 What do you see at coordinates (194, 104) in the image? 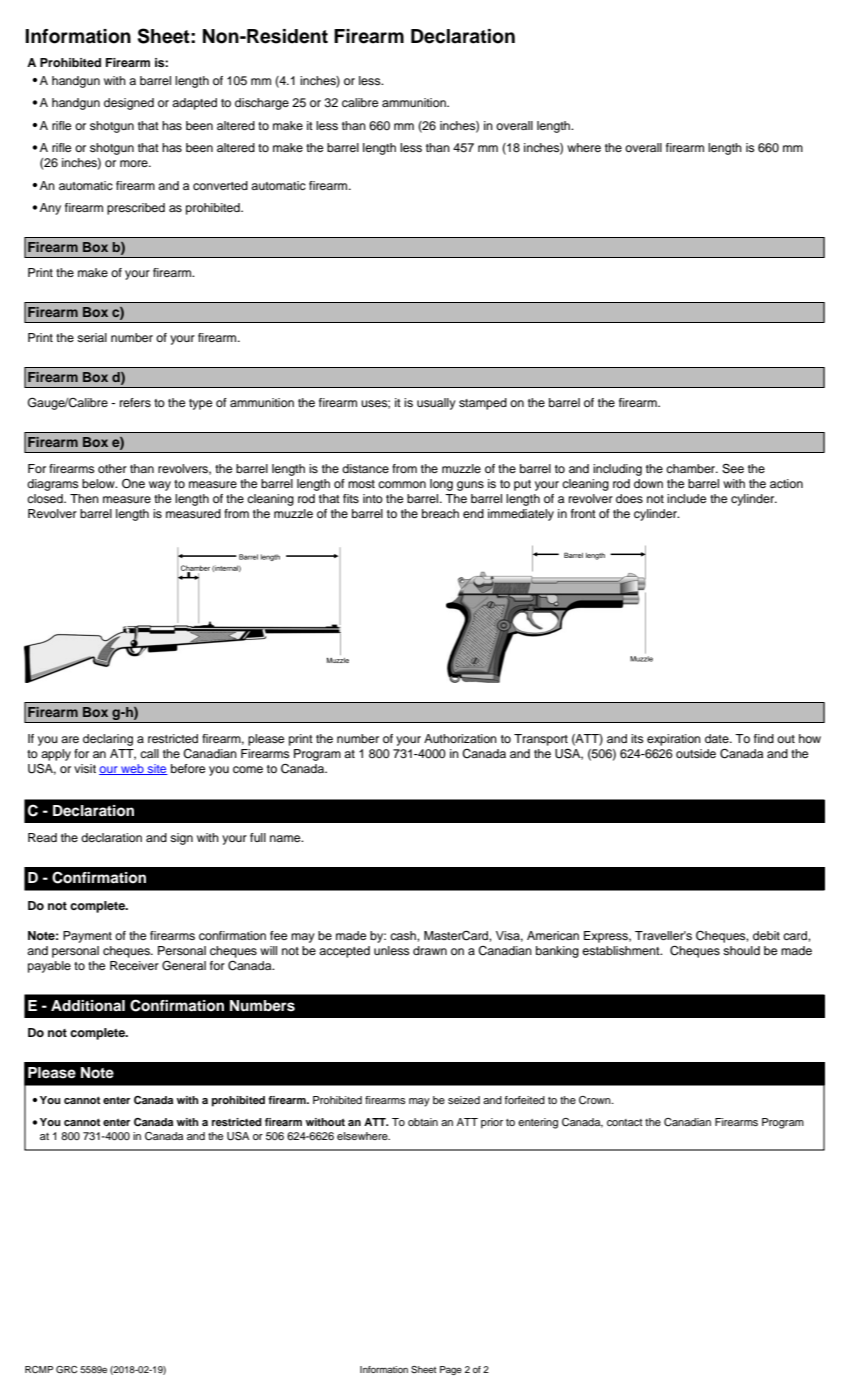
I see `adapted` at bounding box center [194, 104].
